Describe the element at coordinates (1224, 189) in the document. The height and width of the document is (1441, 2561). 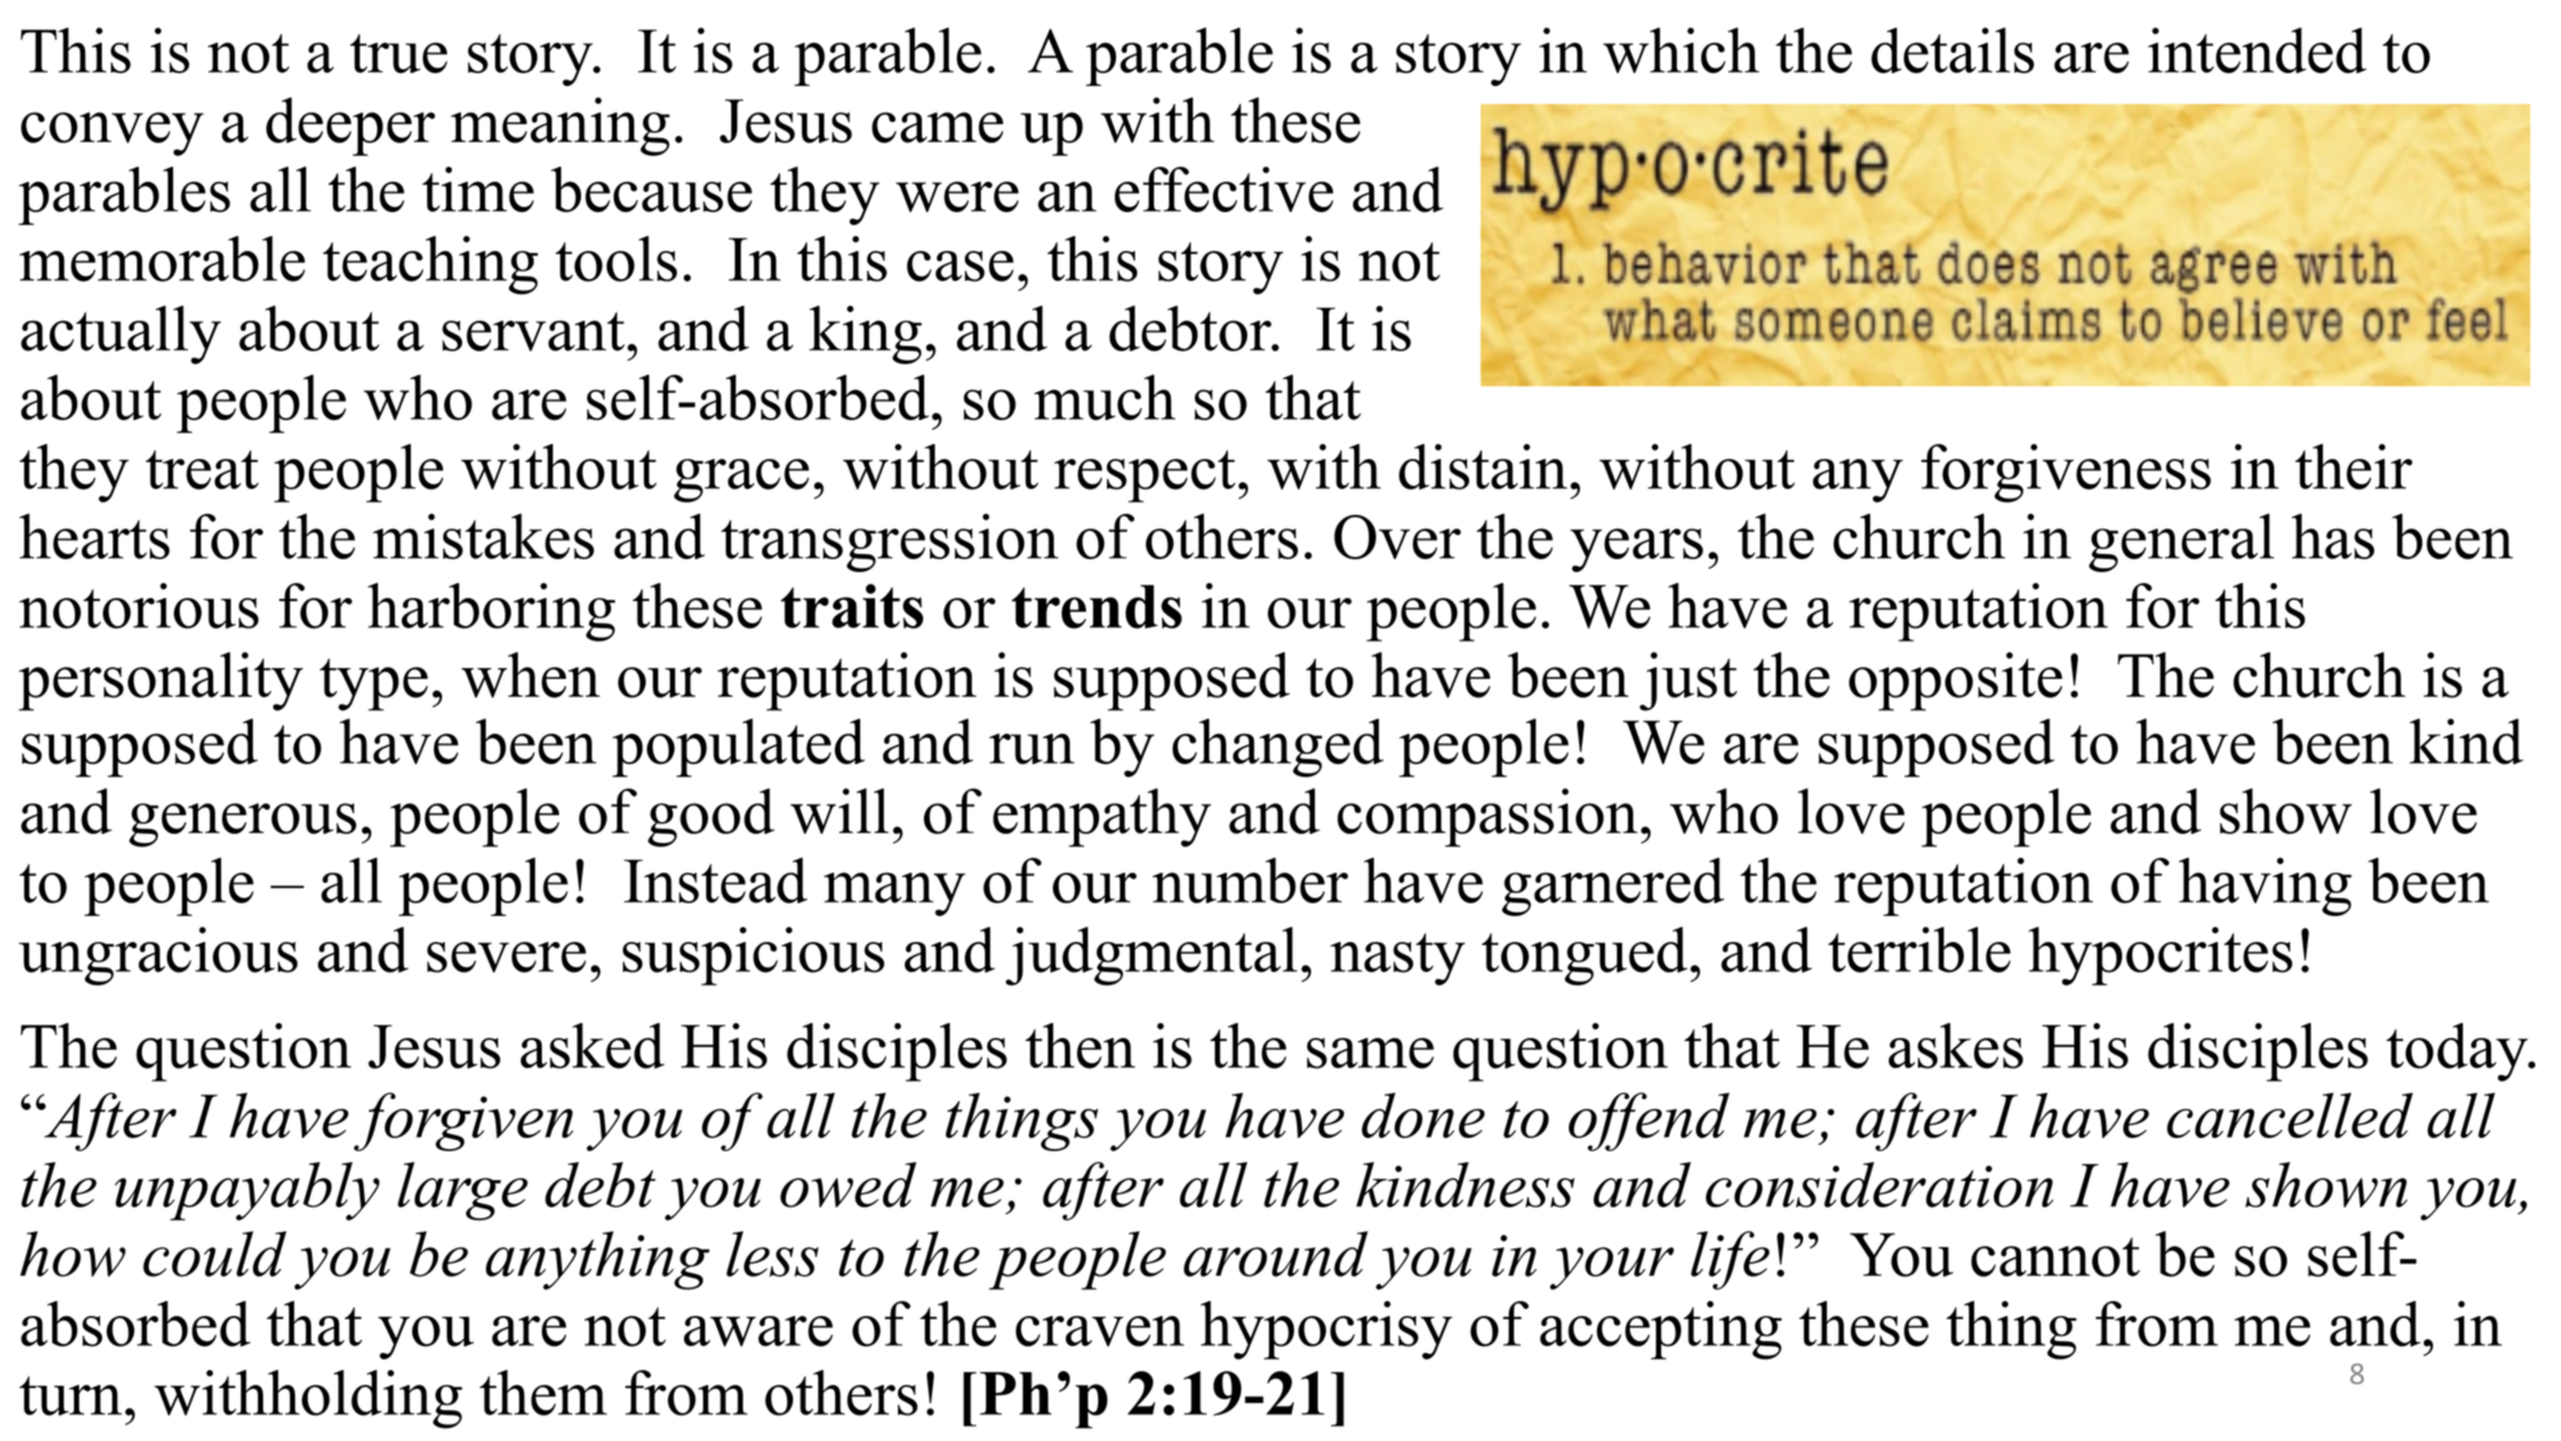
I see `effective` at that location.
